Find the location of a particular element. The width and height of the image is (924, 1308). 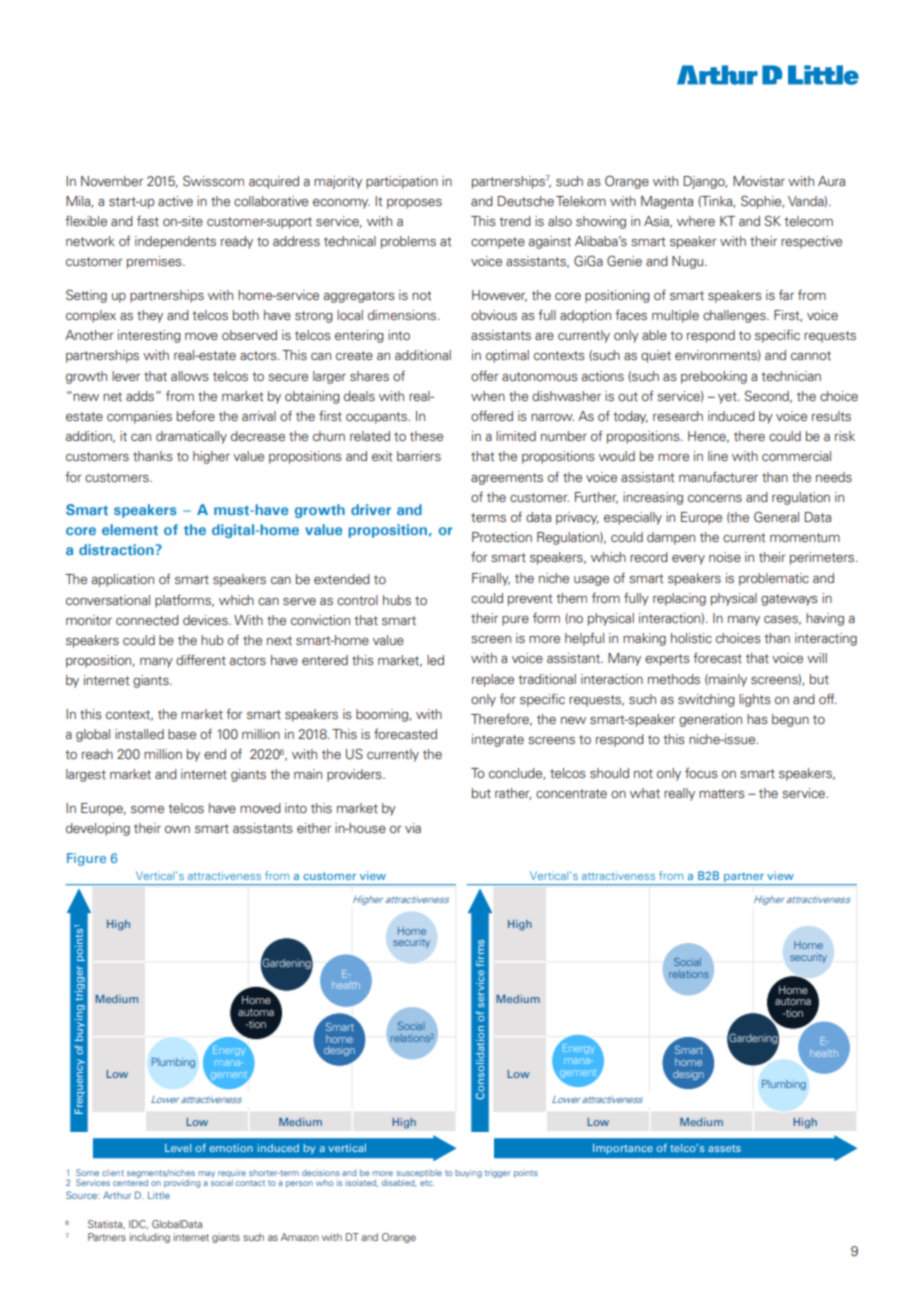

noise is located at coordinates (725, 557).
